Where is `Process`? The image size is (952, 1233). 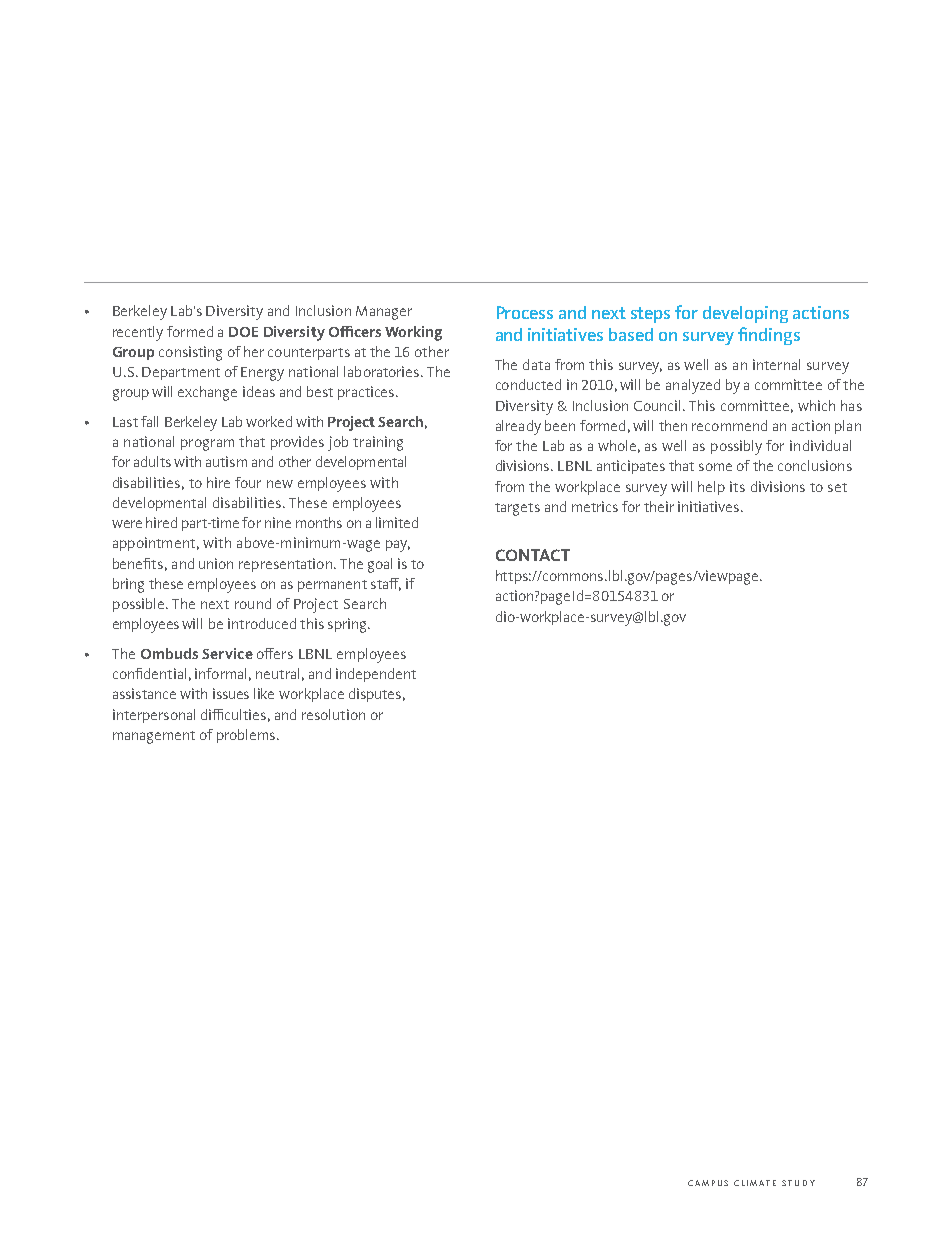
Process is located at coordinates (525, 312).
